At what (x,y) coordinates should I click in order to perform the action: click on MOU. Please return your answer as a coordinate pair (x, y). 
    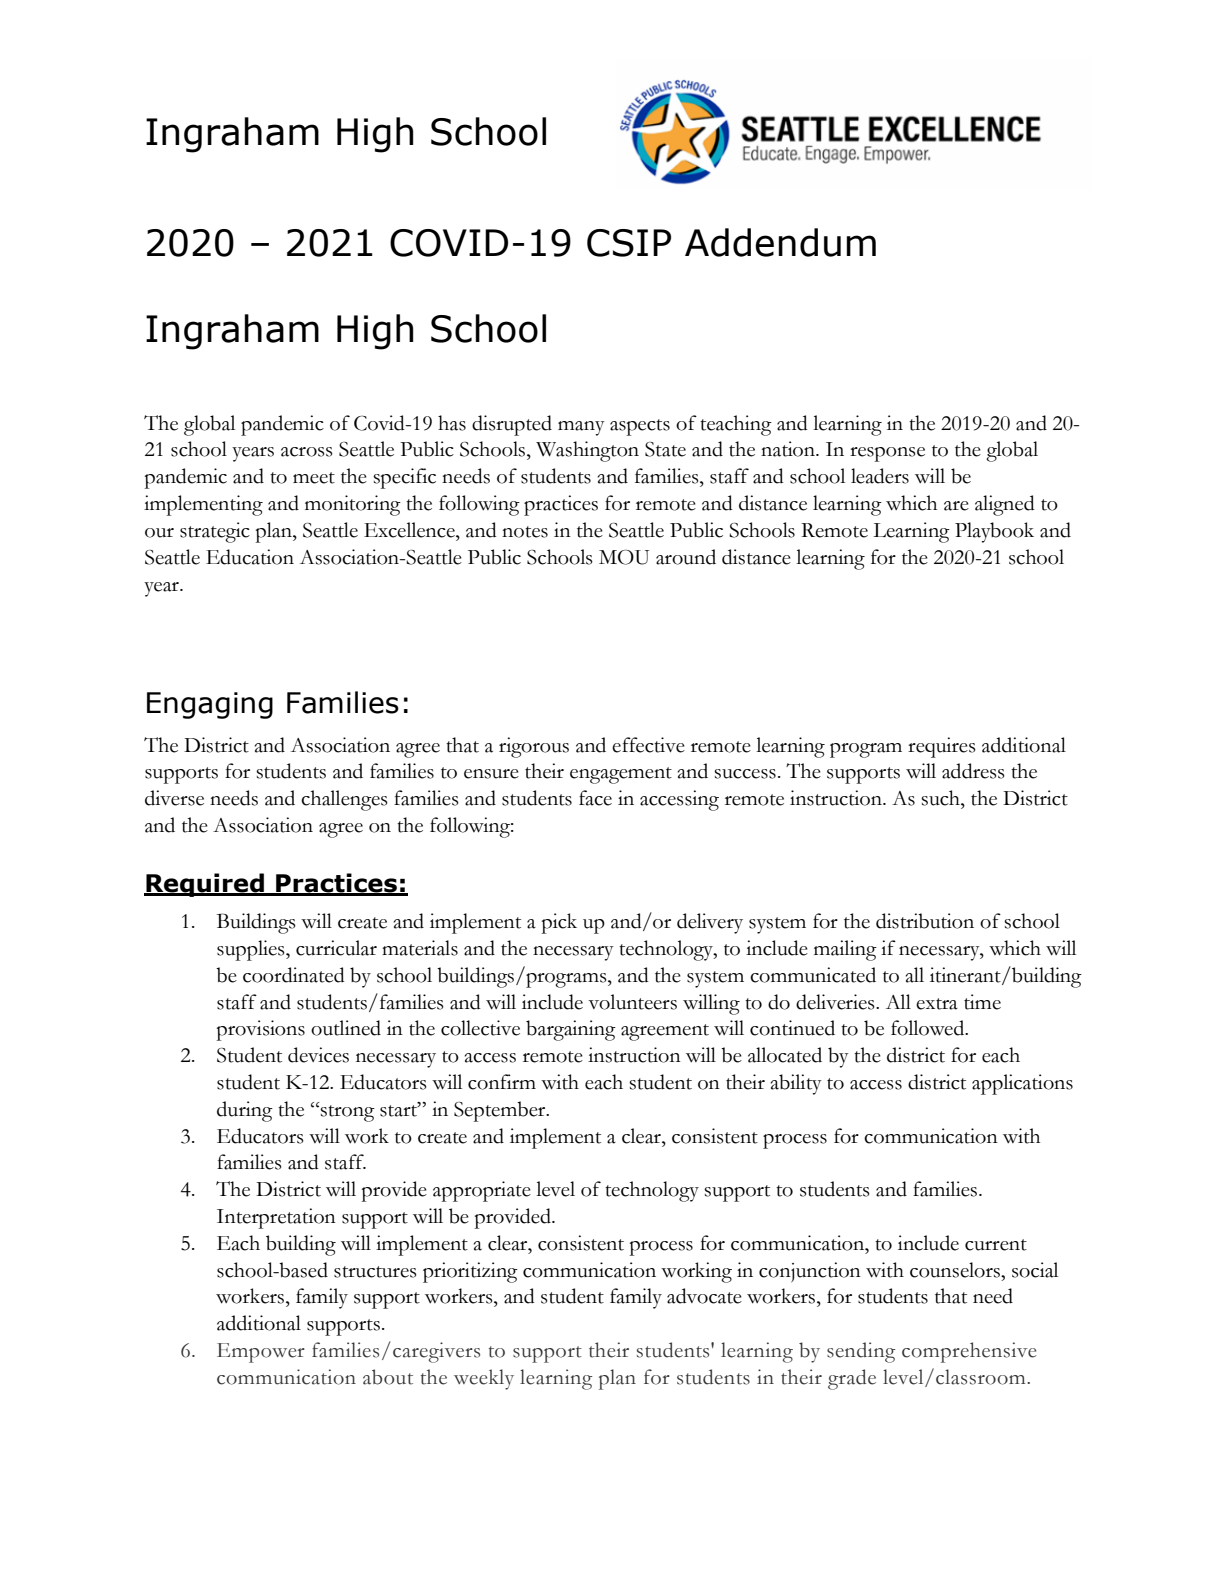
    Looking at the image, I should click on (624, 557).
